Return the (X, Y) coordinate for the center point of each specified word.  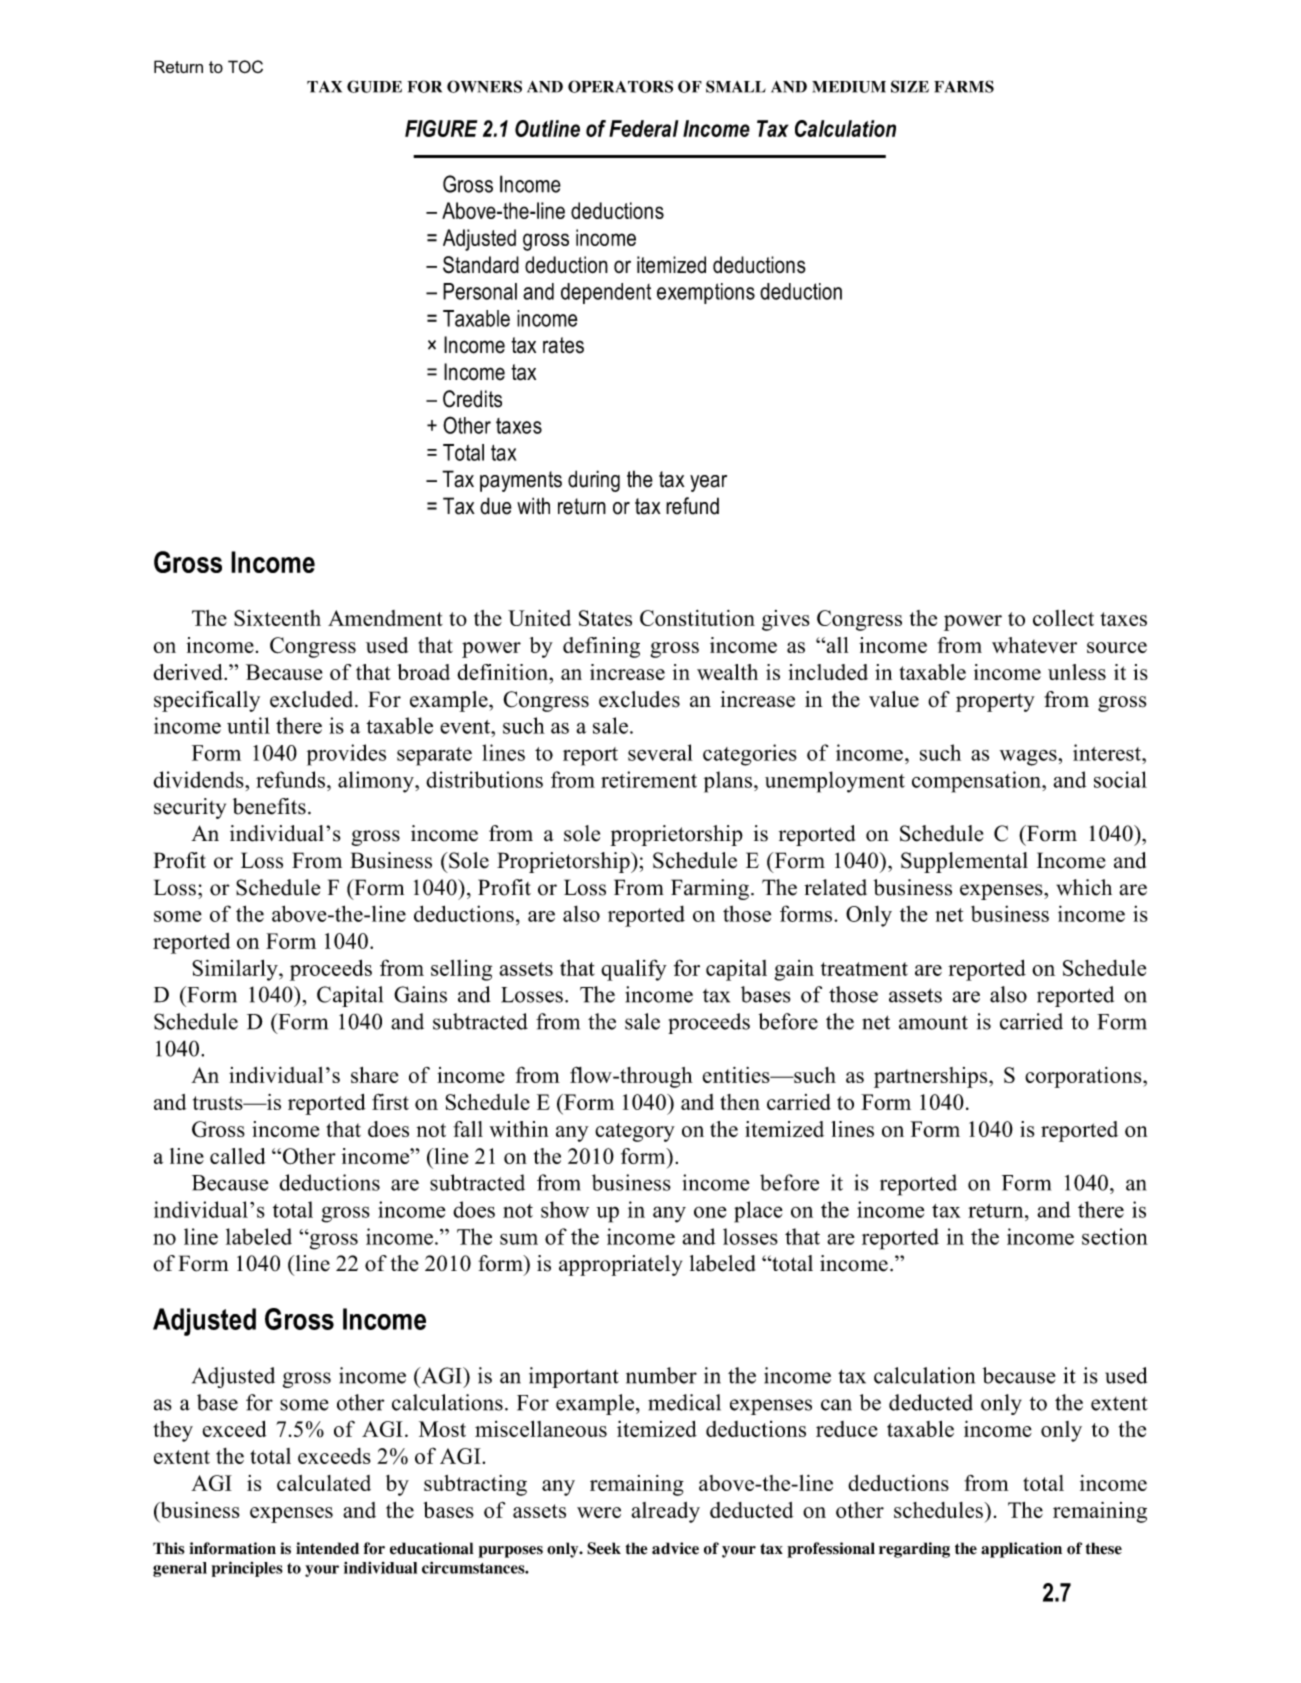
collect (1063, 618)
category (635, 1132)
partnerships (932, 1077)
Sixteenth (277, 618)
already (665, 1512)
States (605, 618)
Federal (643, 128)
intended (327, 1548)
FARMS (964, 86)
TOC (245, 66)
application (1021, 1550)
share (375, 1075)
